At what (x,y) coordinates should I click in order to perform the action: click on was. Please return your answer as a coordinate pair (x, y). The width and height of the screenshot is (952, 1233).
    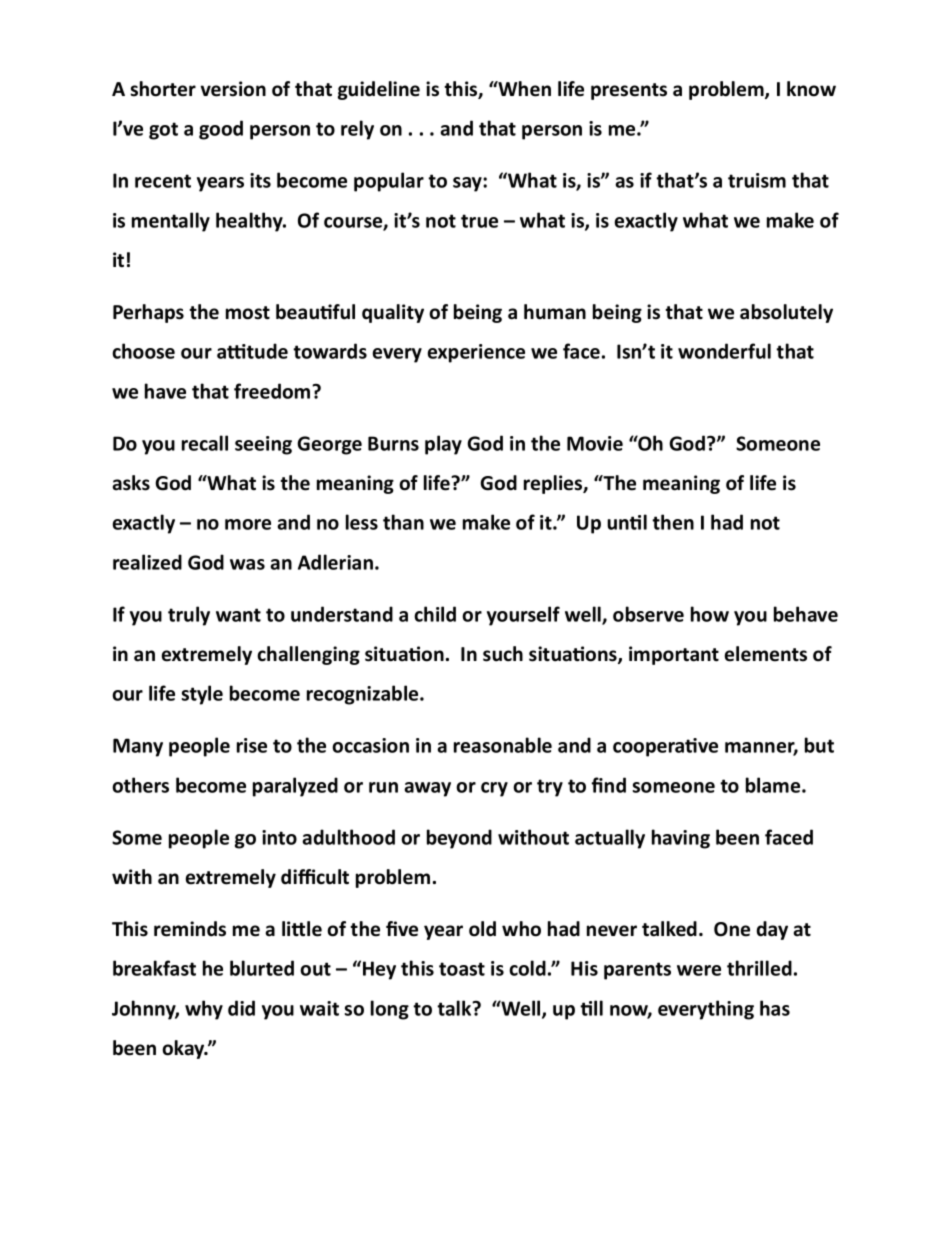
    Looking at the image, I should click on (247, 564).
